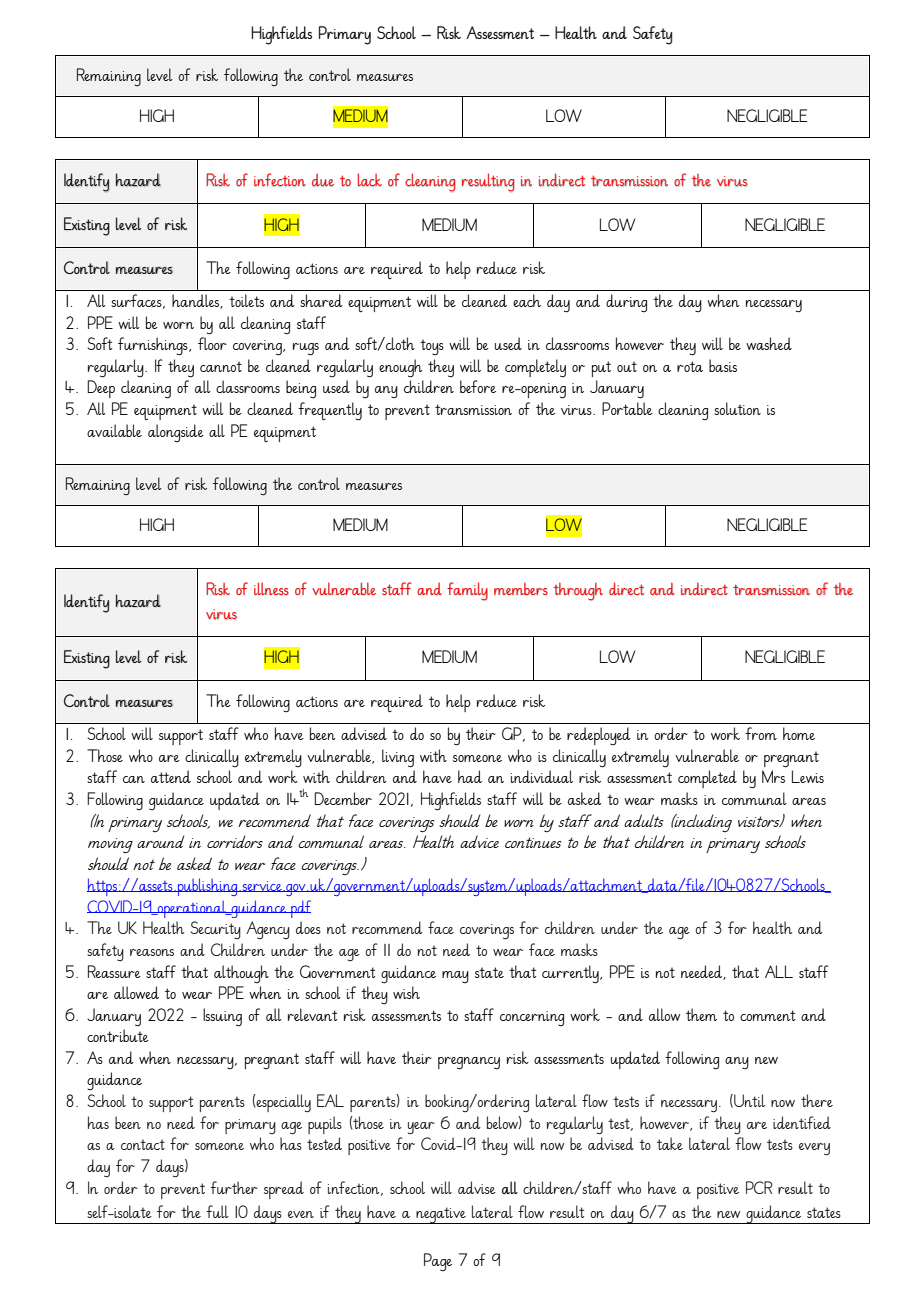 This image has height=1307, width=924. I want to click on lack, so click(370, 180).
